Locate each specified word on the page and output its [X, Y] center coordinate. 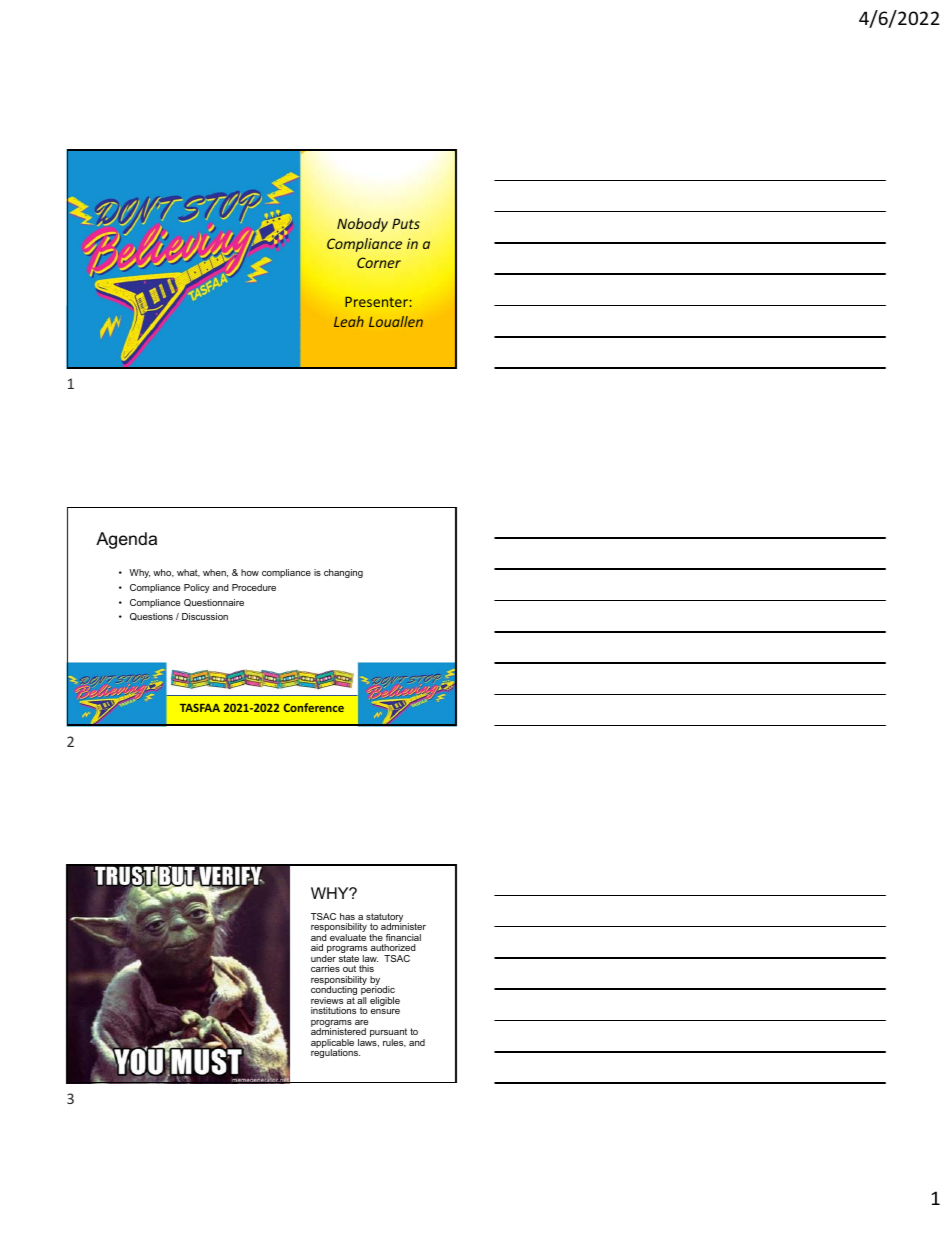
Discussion [205, 616]
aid [317, 947]
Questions [151, 617]
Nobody [362, 225]
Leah [349, 321]
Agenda [126, 540]
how [250, 572]
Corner [379, 262]
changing [343, 573]
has [347, 916]
